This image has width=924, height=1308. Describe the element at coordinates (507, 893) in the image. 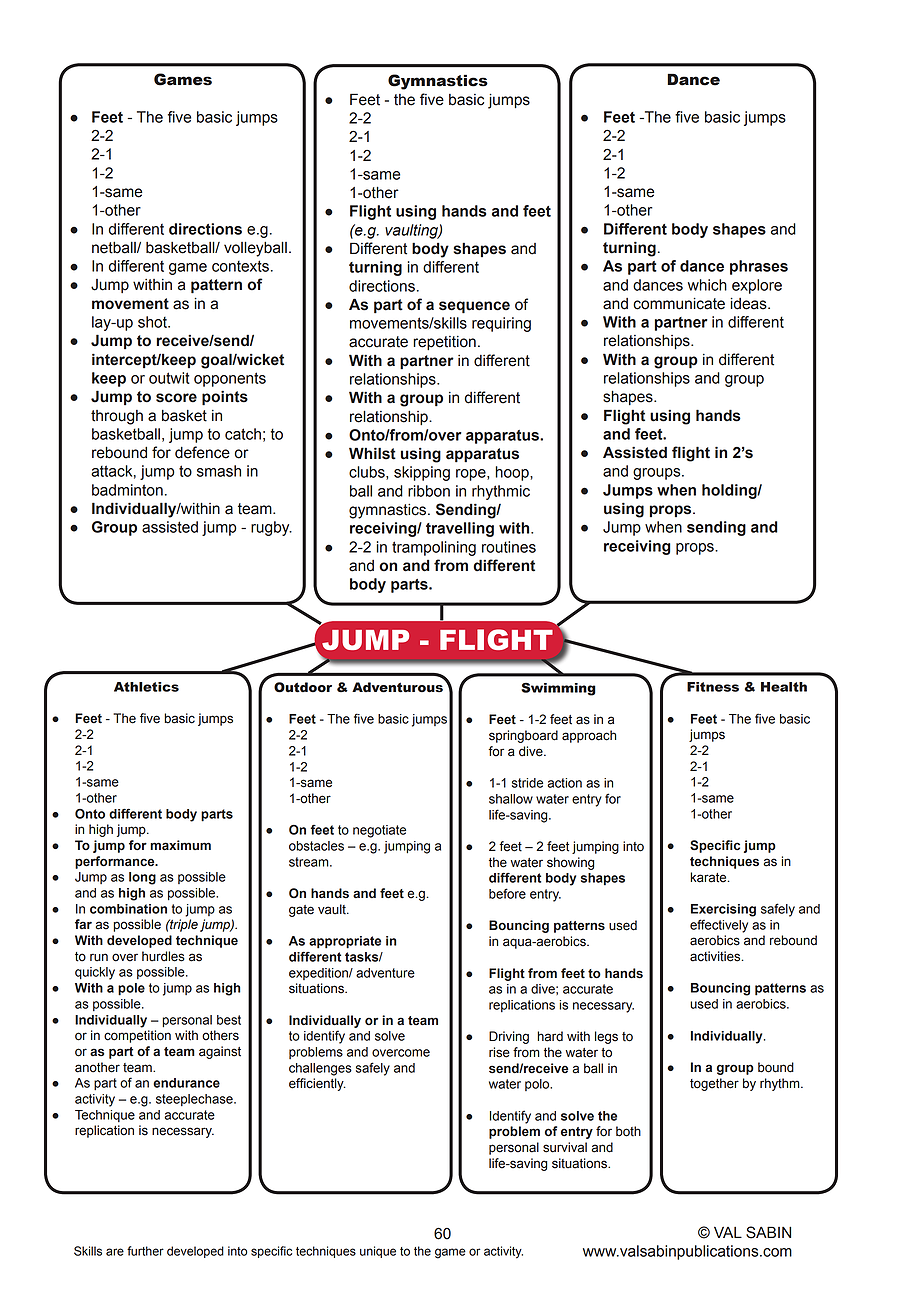

I see `before` at that location.
